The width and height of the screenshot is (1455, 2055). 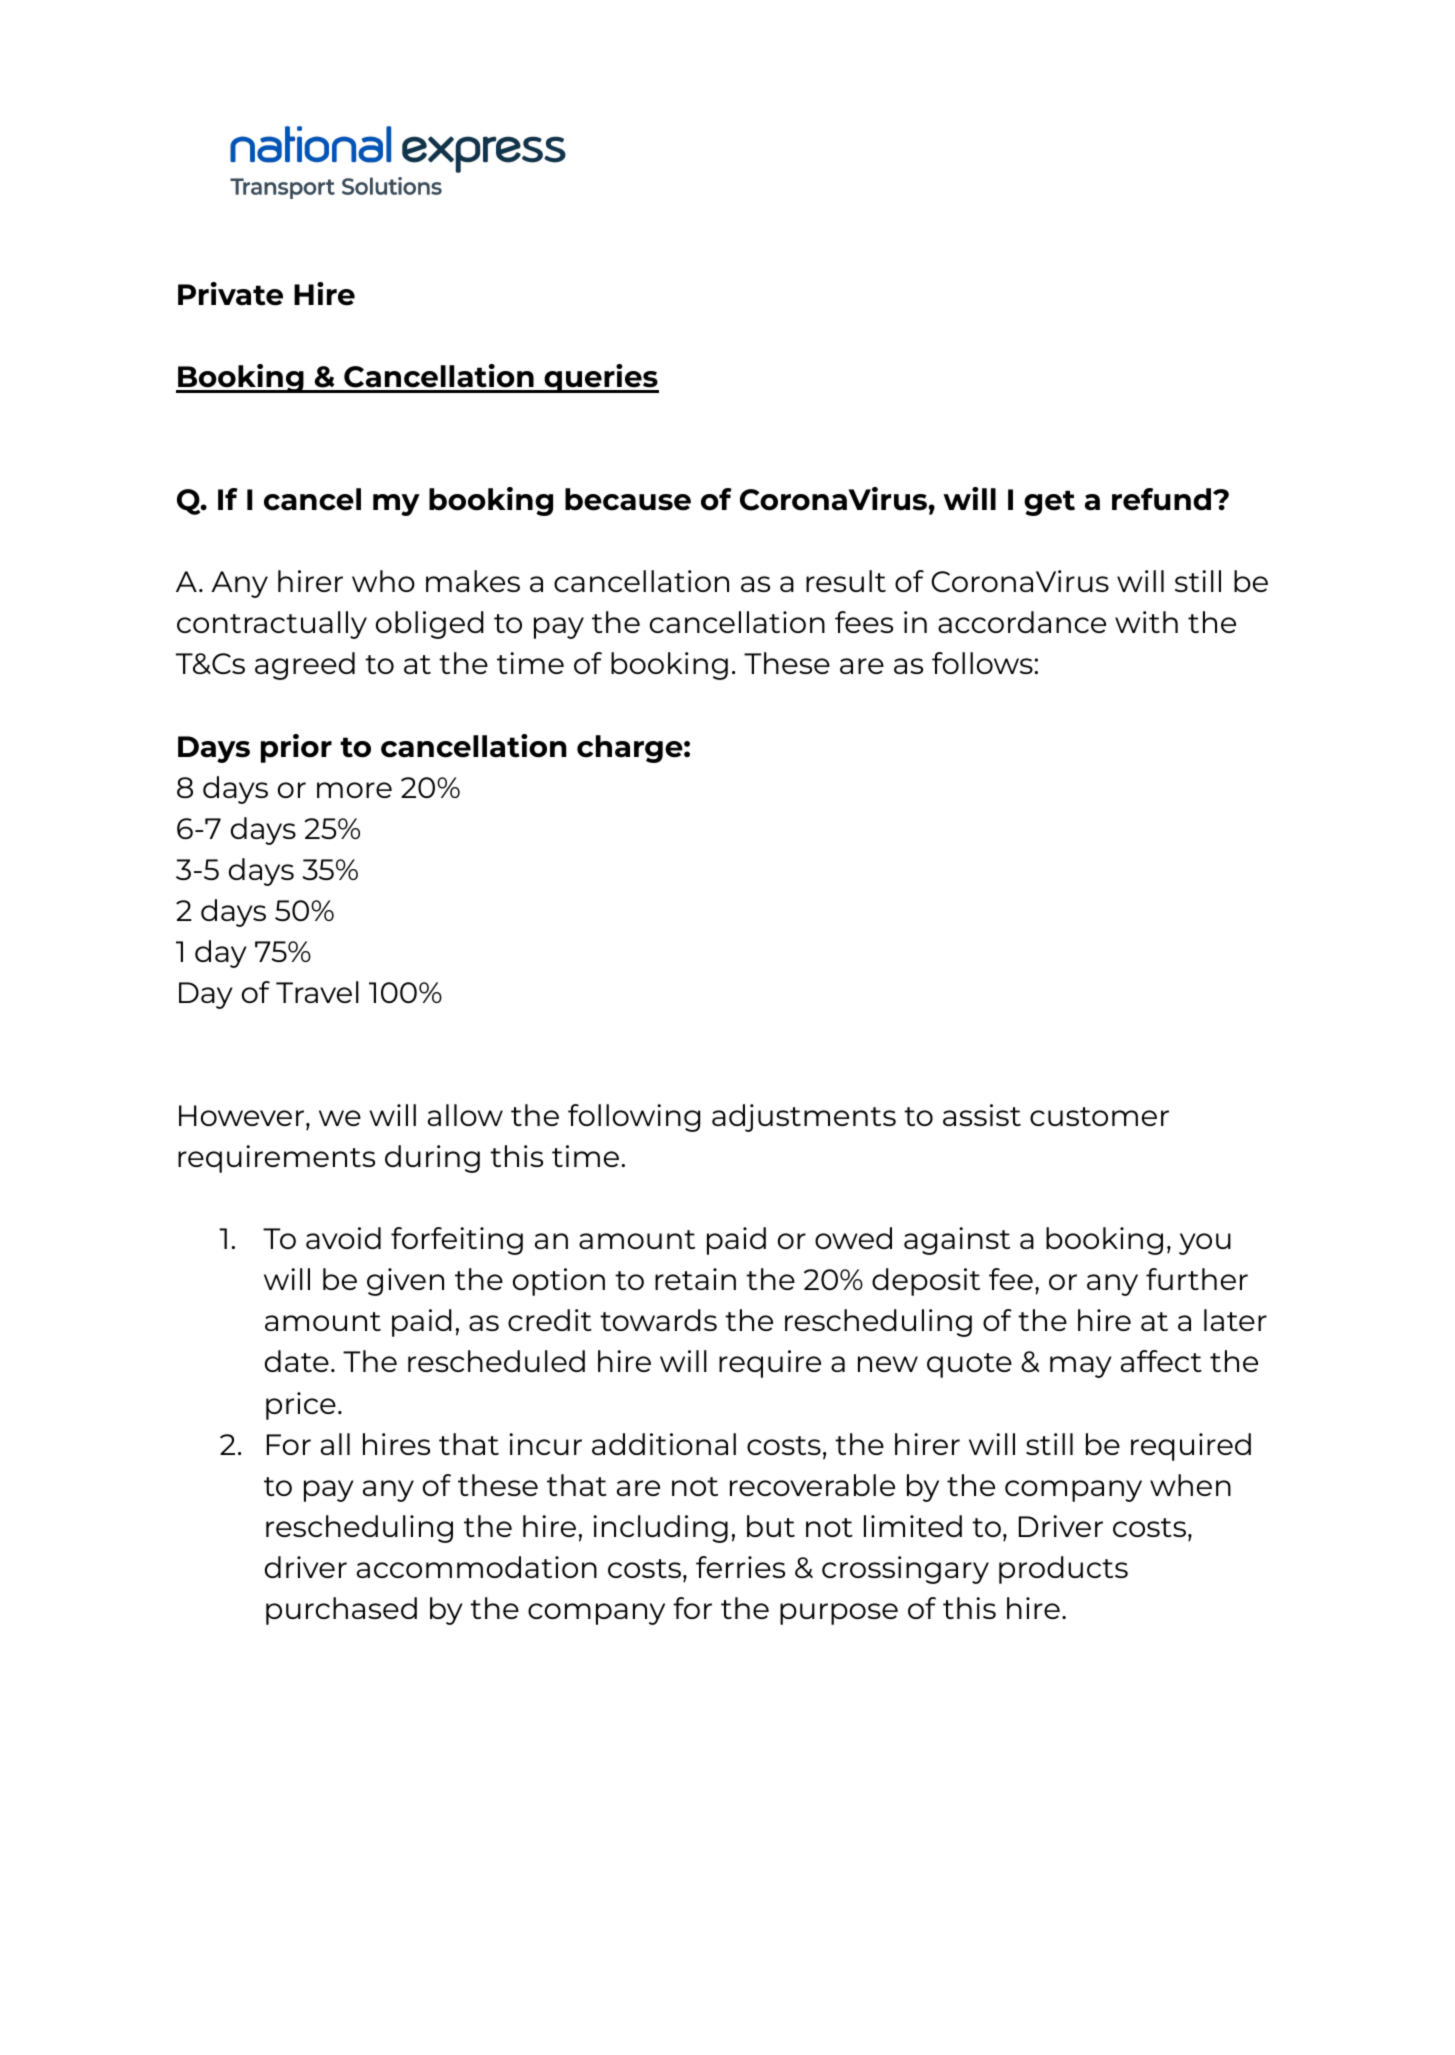 I want to click on avoid, so click(x=343, y=1238).
